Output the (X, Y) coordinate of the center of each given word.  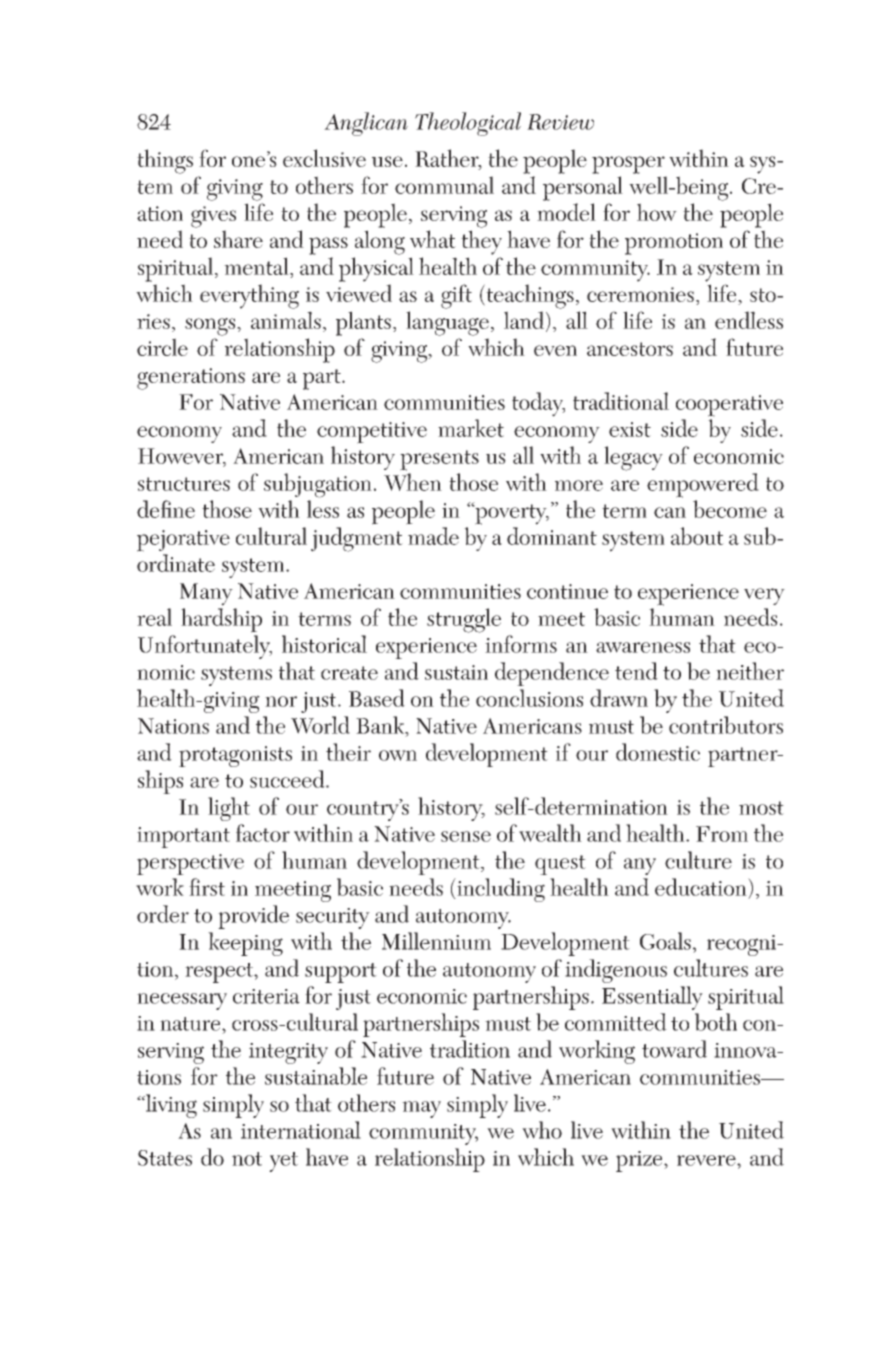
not (247, 1159)
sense (466, 836)
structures (184, 484)
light (229, 809)
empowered (703, 485)
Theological (468, 124)
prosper (628, 165)
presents (439, 460)
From (722, 834)
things (165, 161)
